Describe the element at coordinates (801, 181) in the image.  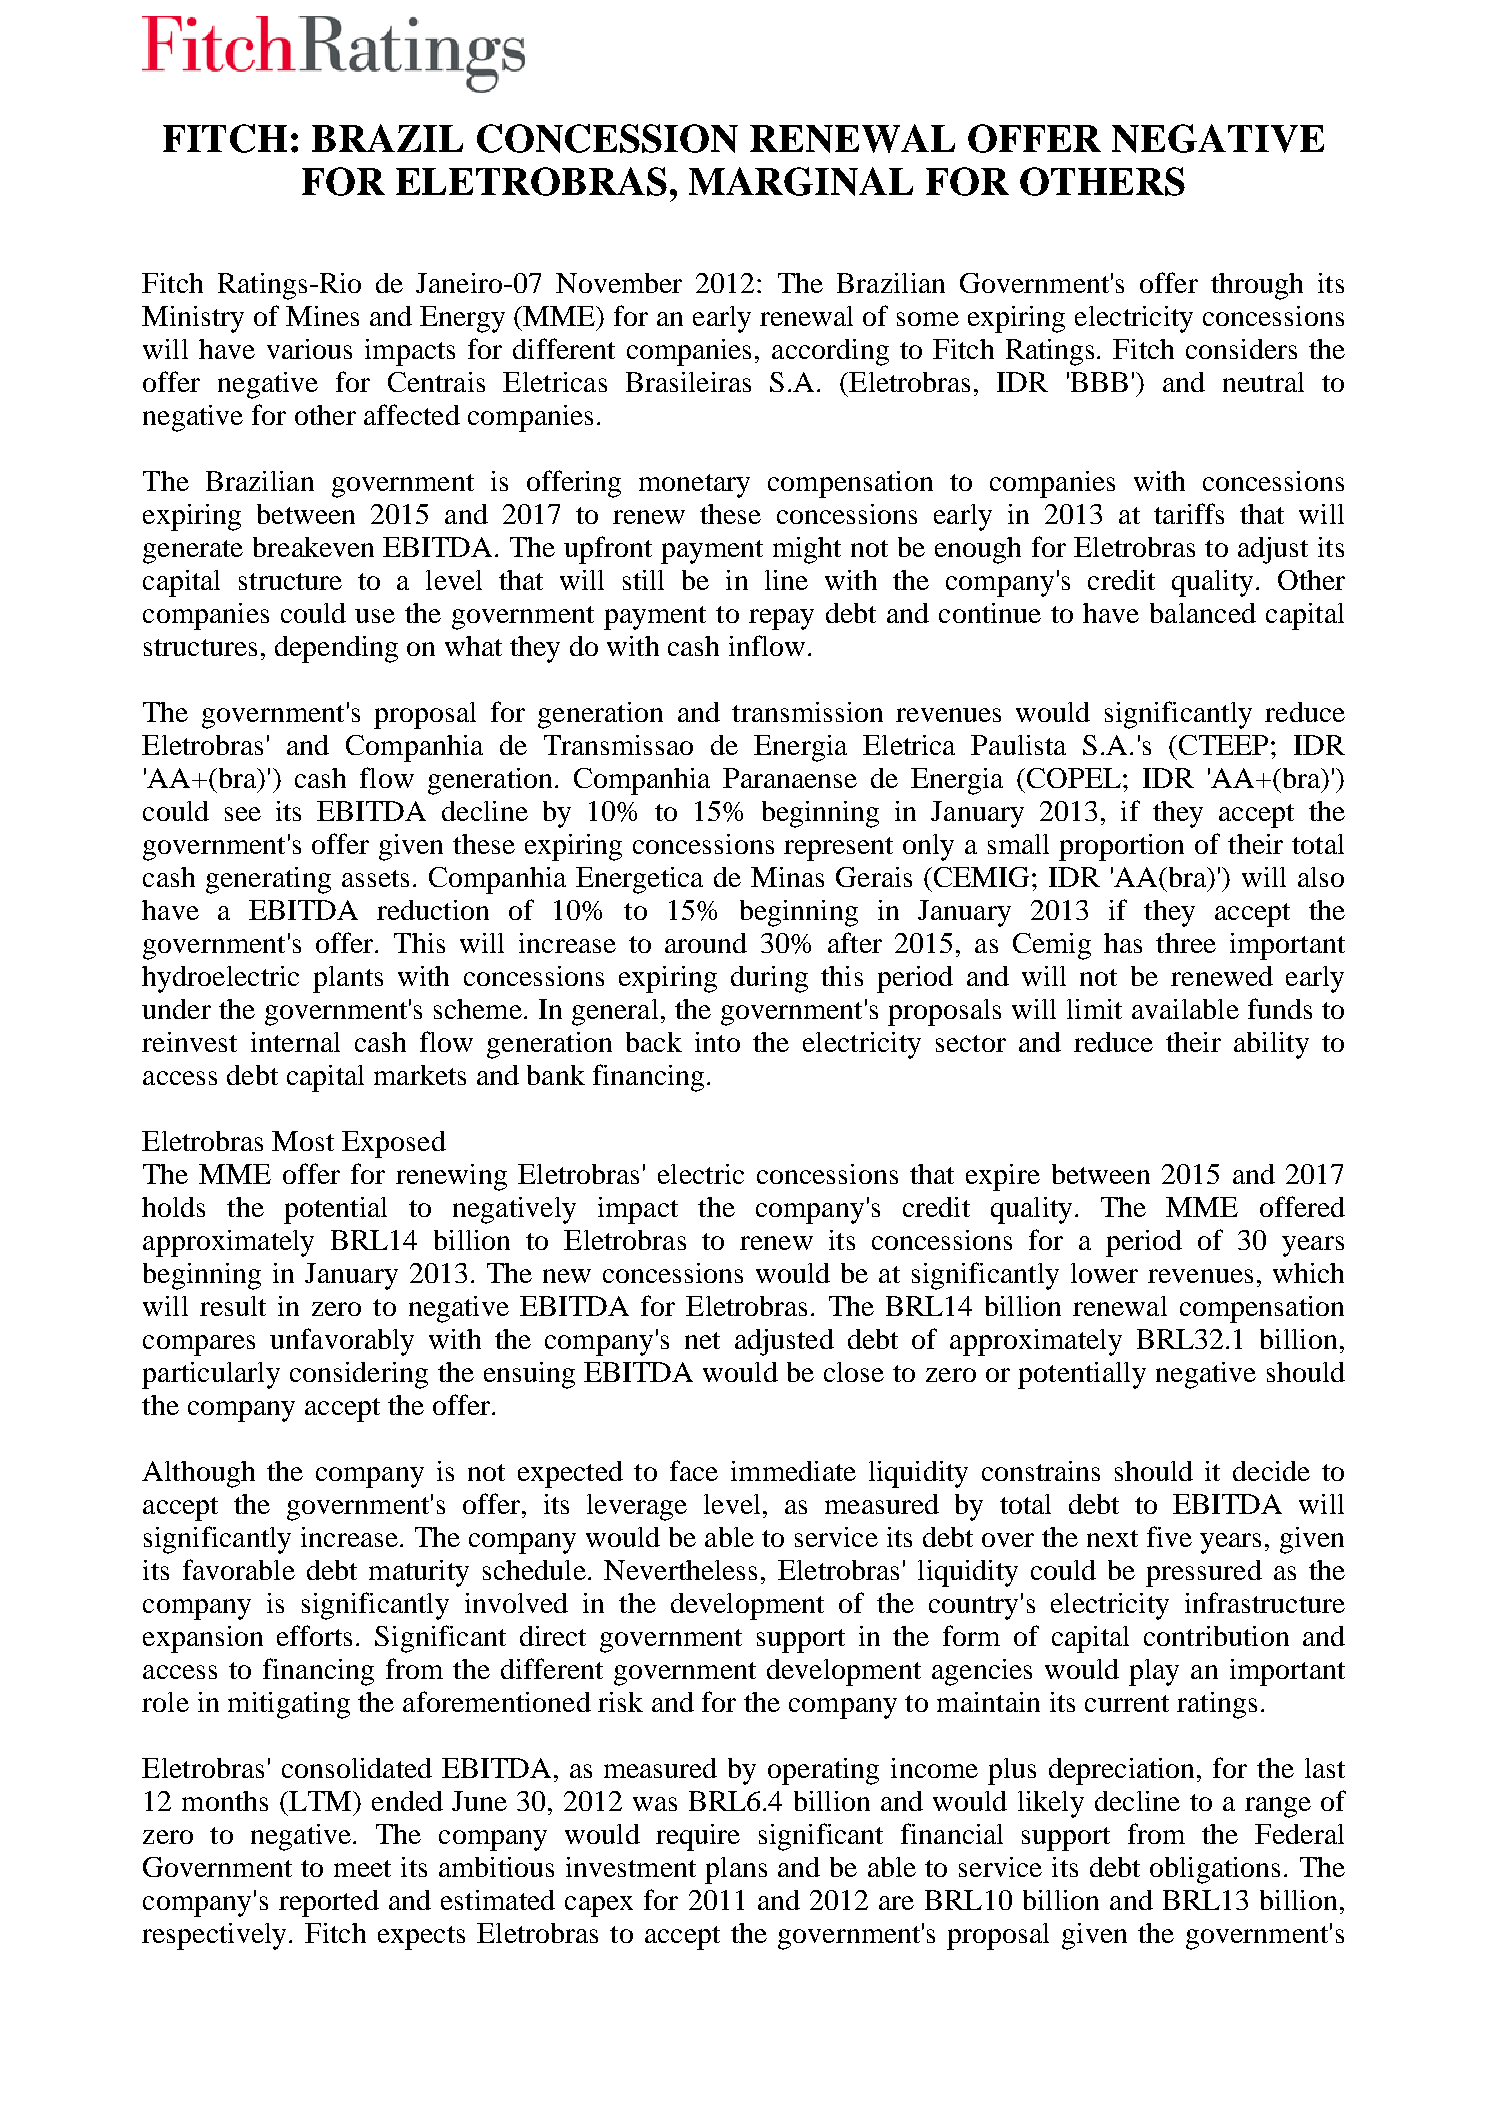
I see `MARGINAL` at that location.
